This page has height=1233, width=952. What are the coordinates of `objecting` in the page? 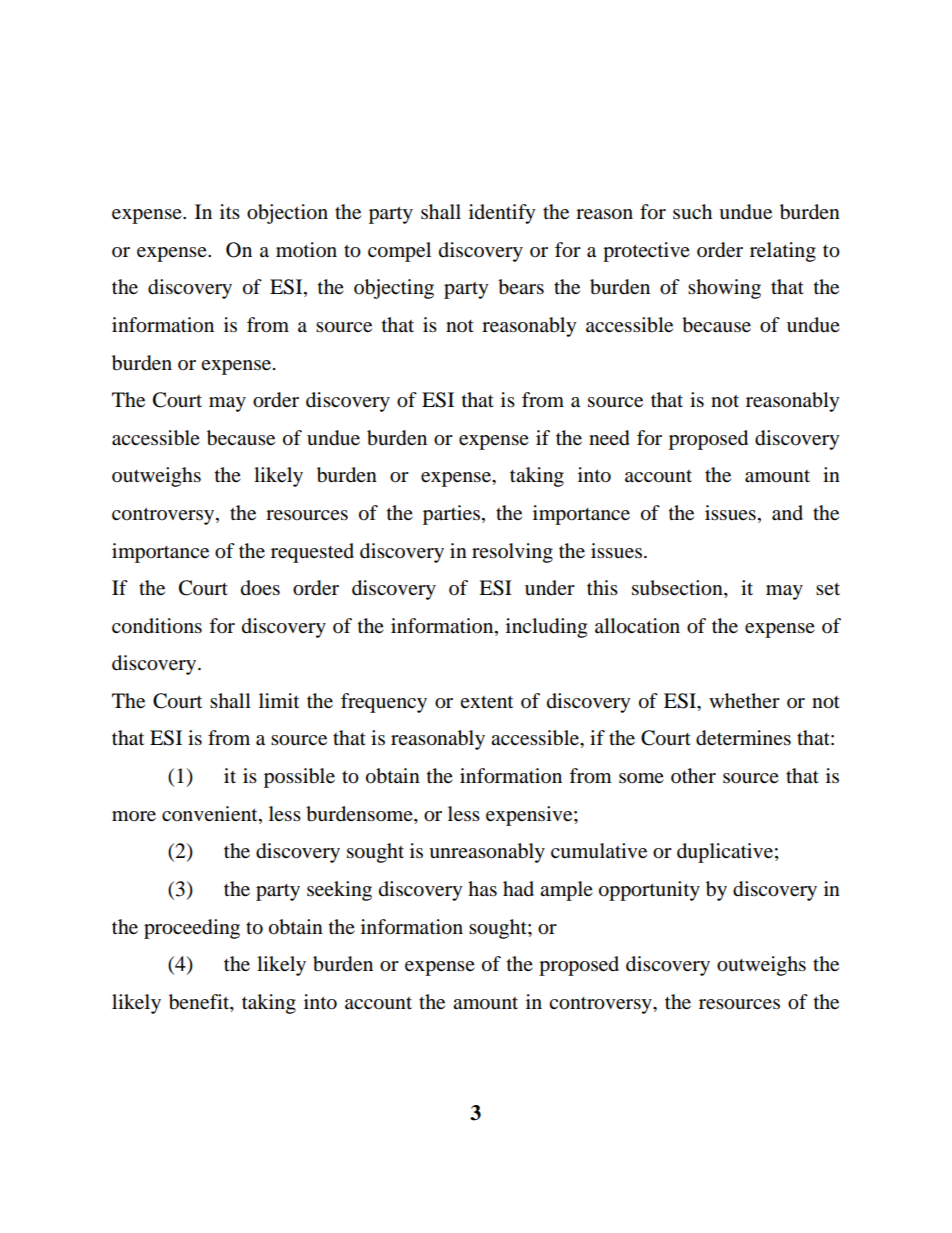 It's located at (394, 289).
